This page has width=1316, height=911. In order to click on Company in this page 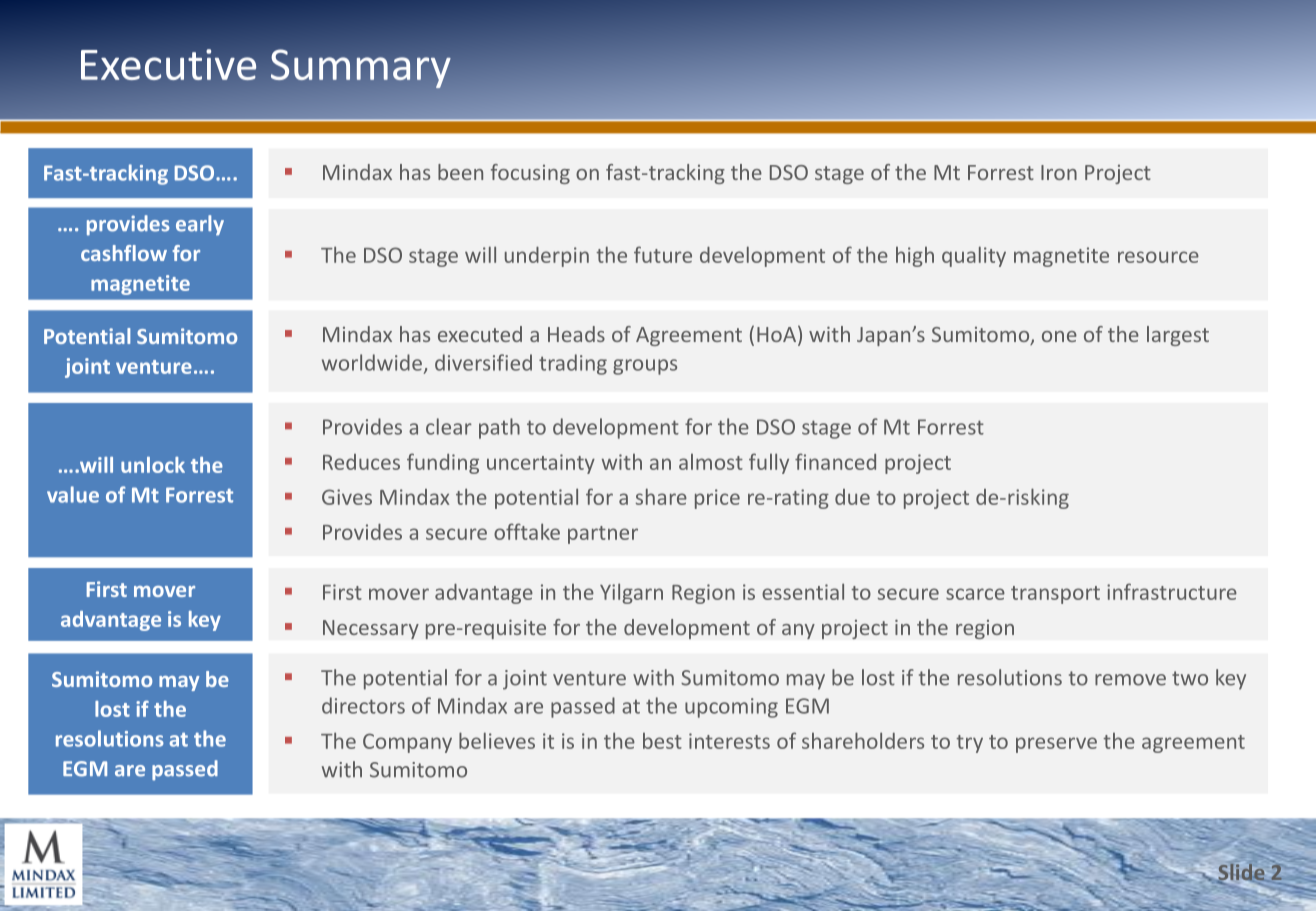, I will do `click(407, 743)`.
